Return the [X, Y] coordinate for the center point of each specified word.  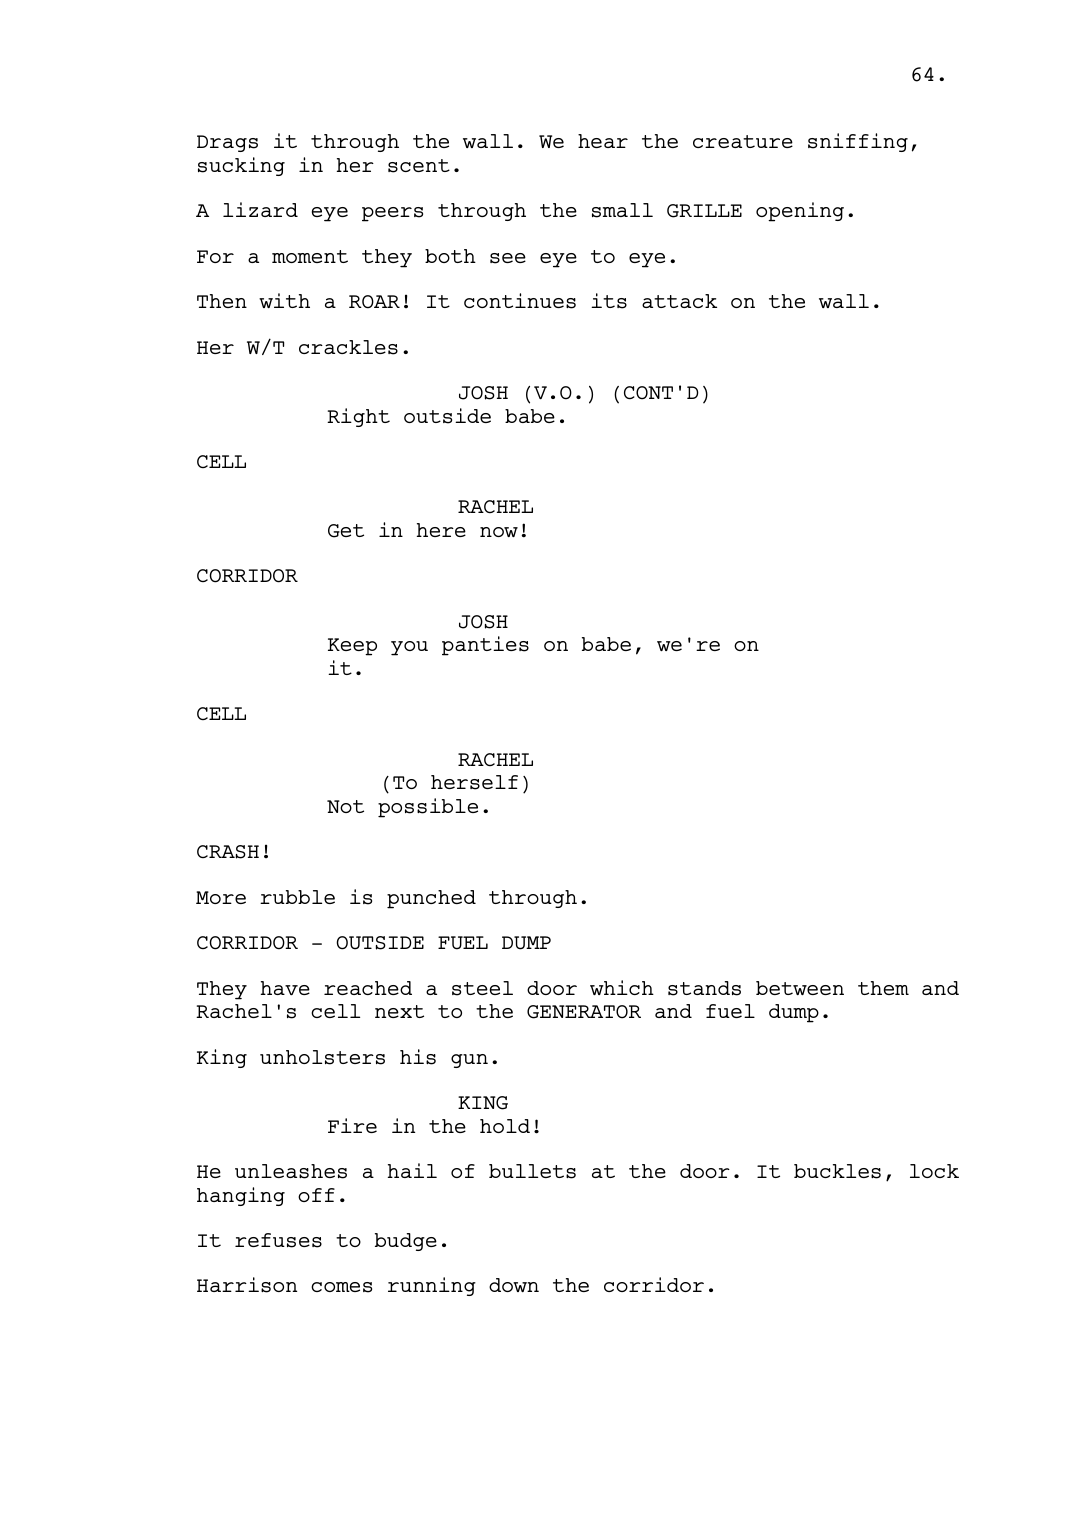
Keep [352, 647]
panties [485, 646]
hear [603, 141]
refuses [278, 1240]
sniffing [858, 142]
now [499, 532]
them [883, 988]
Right [358, 417]
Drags [227, 143]
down [514, 1285]
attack [679, 301]
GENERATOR [584, 1012]
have [285, 988]
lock [934, 1171]
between [800, 988]
